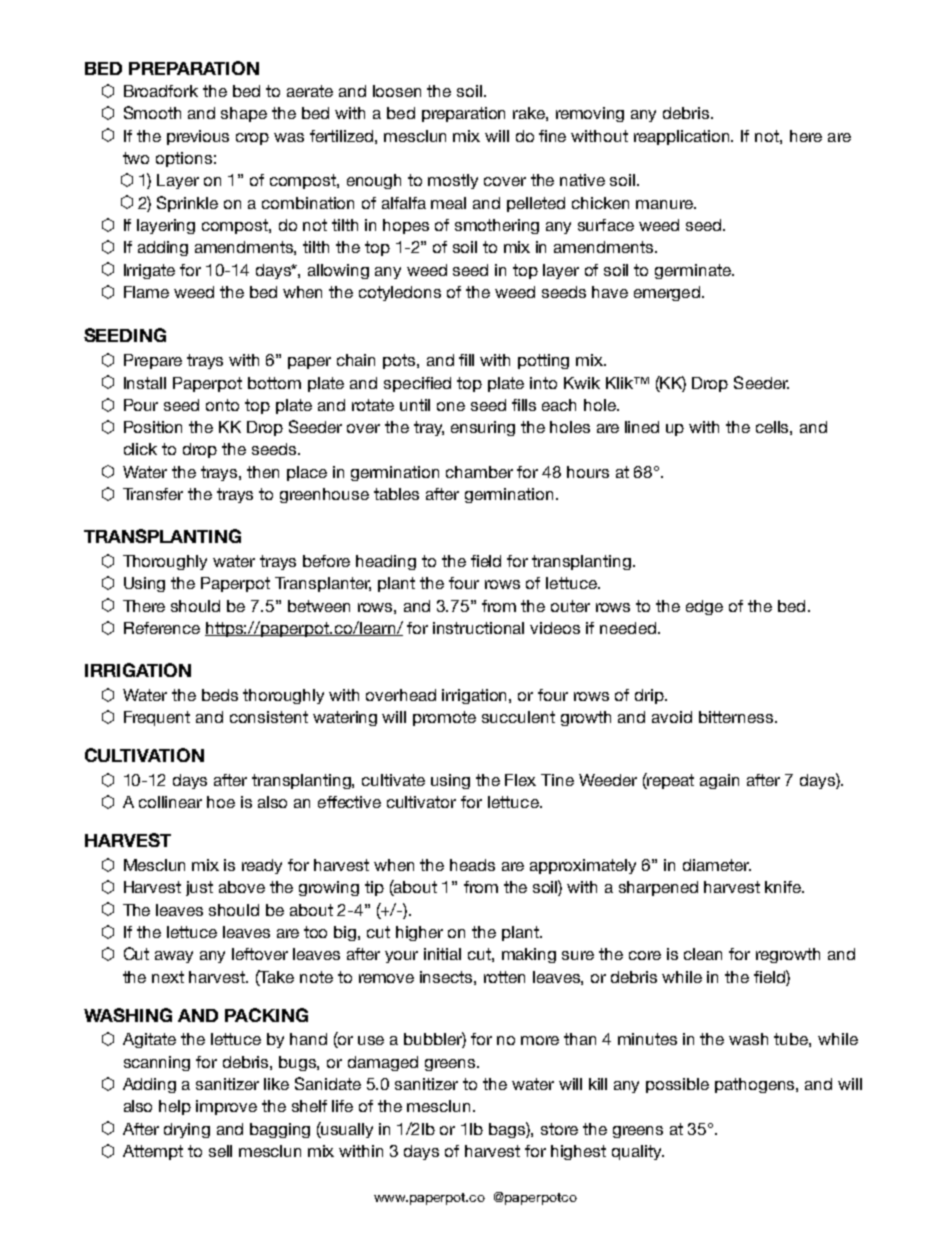 This page has height=1233, width=952. What do you see at coordinates (226, 1107) in the page?
I see `improve` at bounding box center [226, 1107].
